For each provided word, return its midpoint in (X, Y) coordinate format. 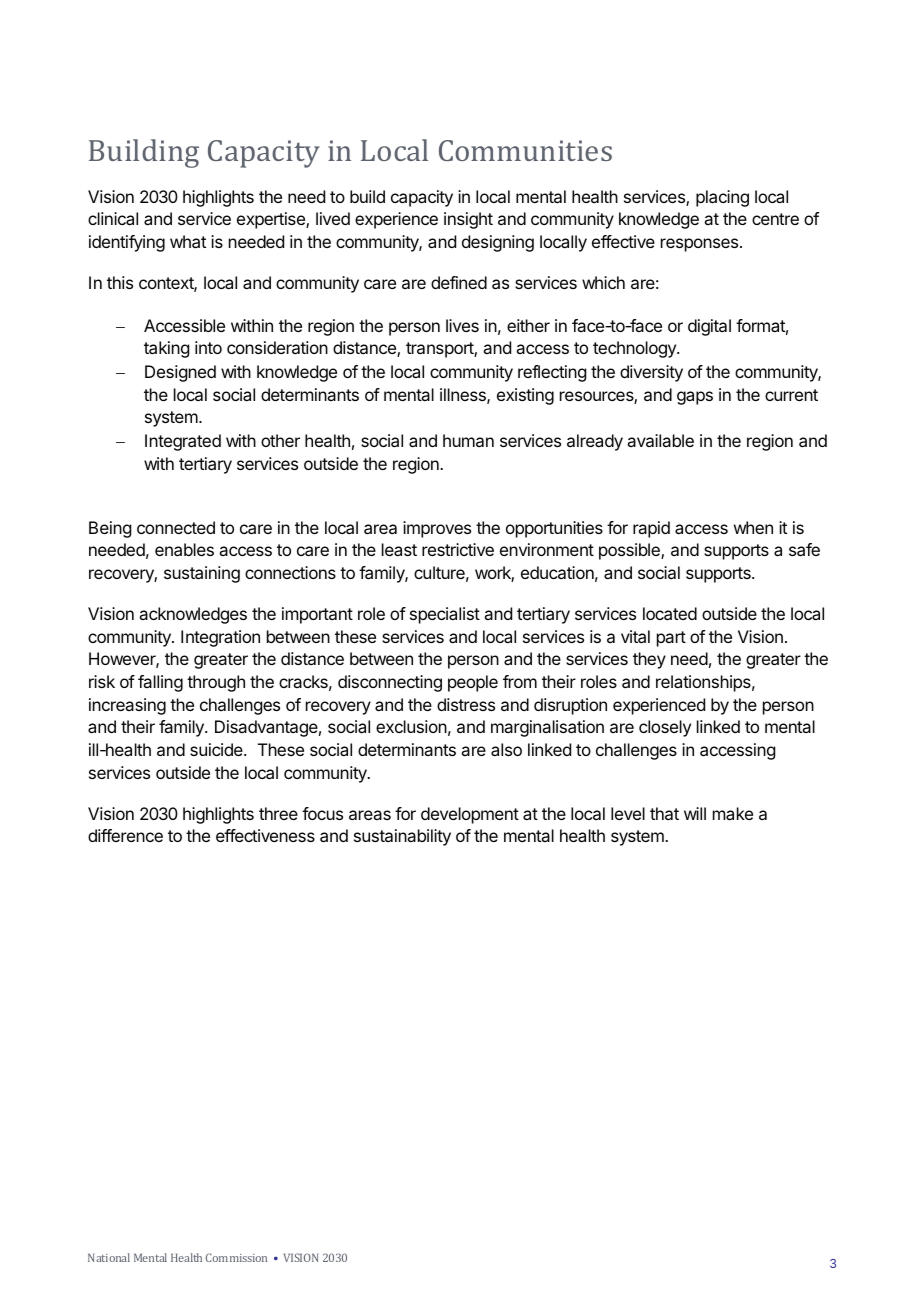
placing (722, 198)
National (109, 1257)
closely (665, 728)
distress (466, 704)
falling (160, 683)
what (188, 241)
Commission (236, 1257)
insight (468, 220)
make (733, 813)
